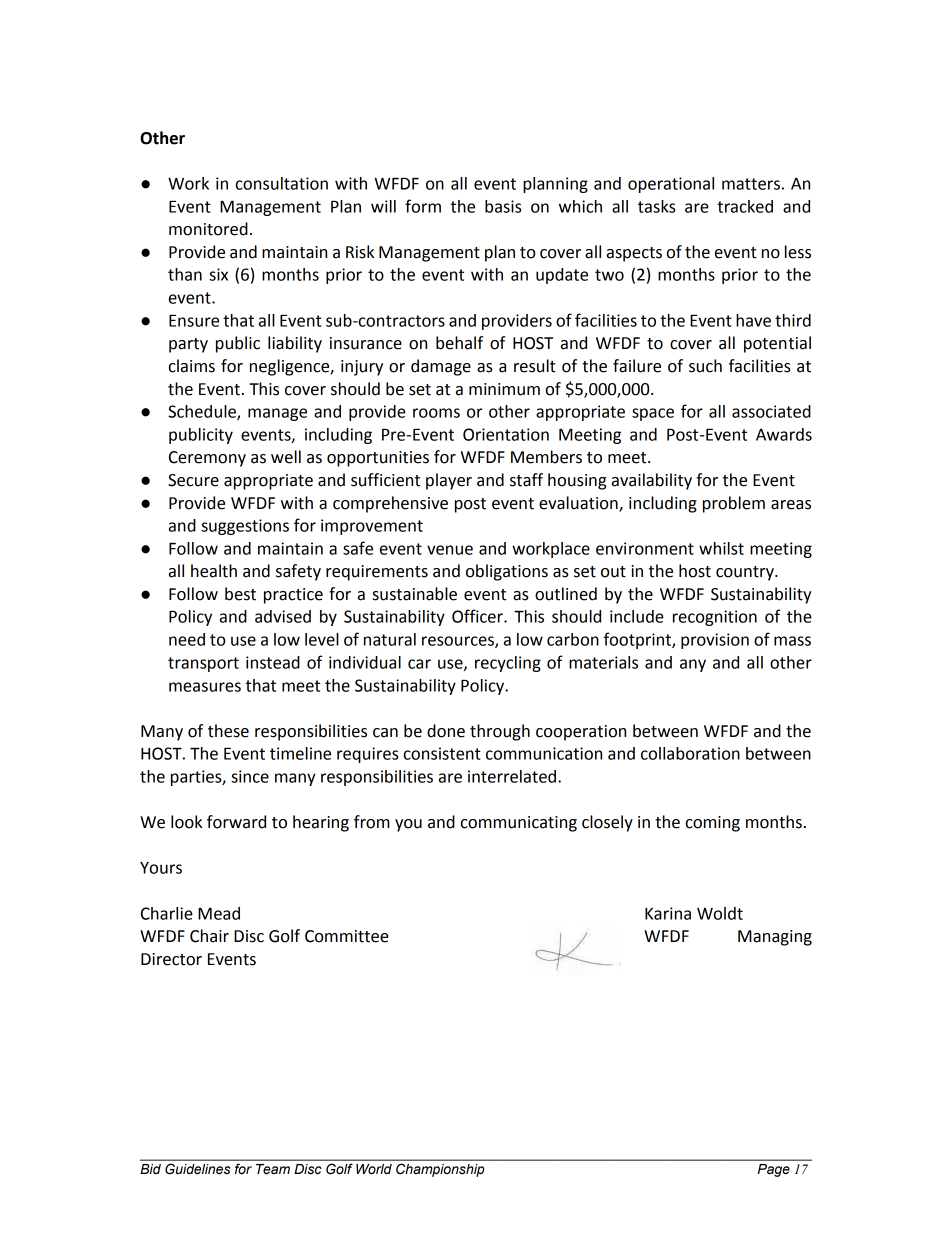 This page has width=952, height=1233. Describe the element at coordinates (273, 1169) in the page. I see `Team` at that location.
